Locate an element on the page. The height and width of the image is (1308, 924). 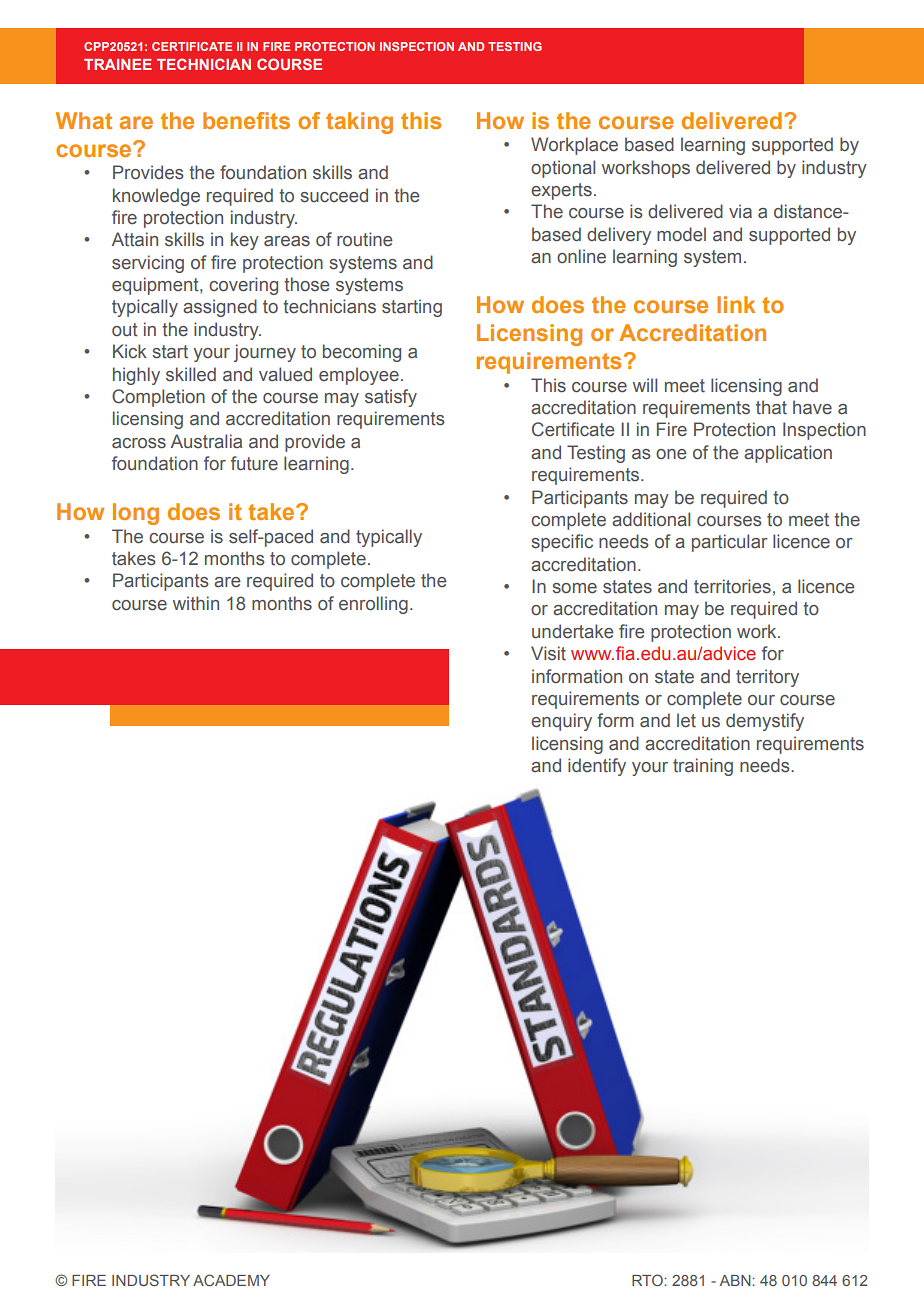
satisfy is located at coordinates (391, 398).
